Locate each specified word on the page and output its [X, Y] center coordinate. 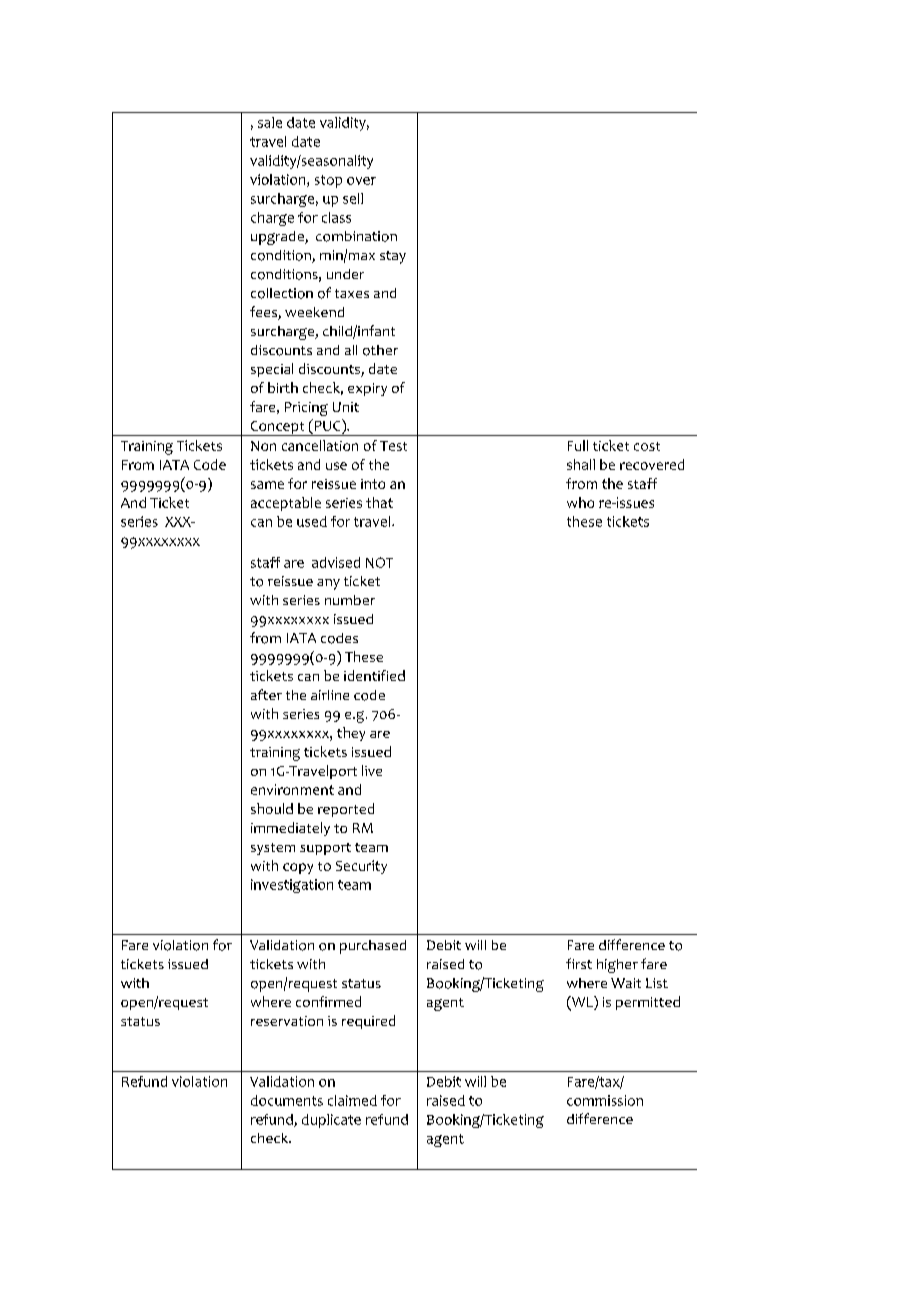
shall [581, 464]
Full [578, 445]
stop [328, 181]
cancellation [320, 445]
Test [393, 446]
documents [287, 1100]
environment [292, 789]
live [372, 770]
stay [393, 257]
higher [617, 966]
